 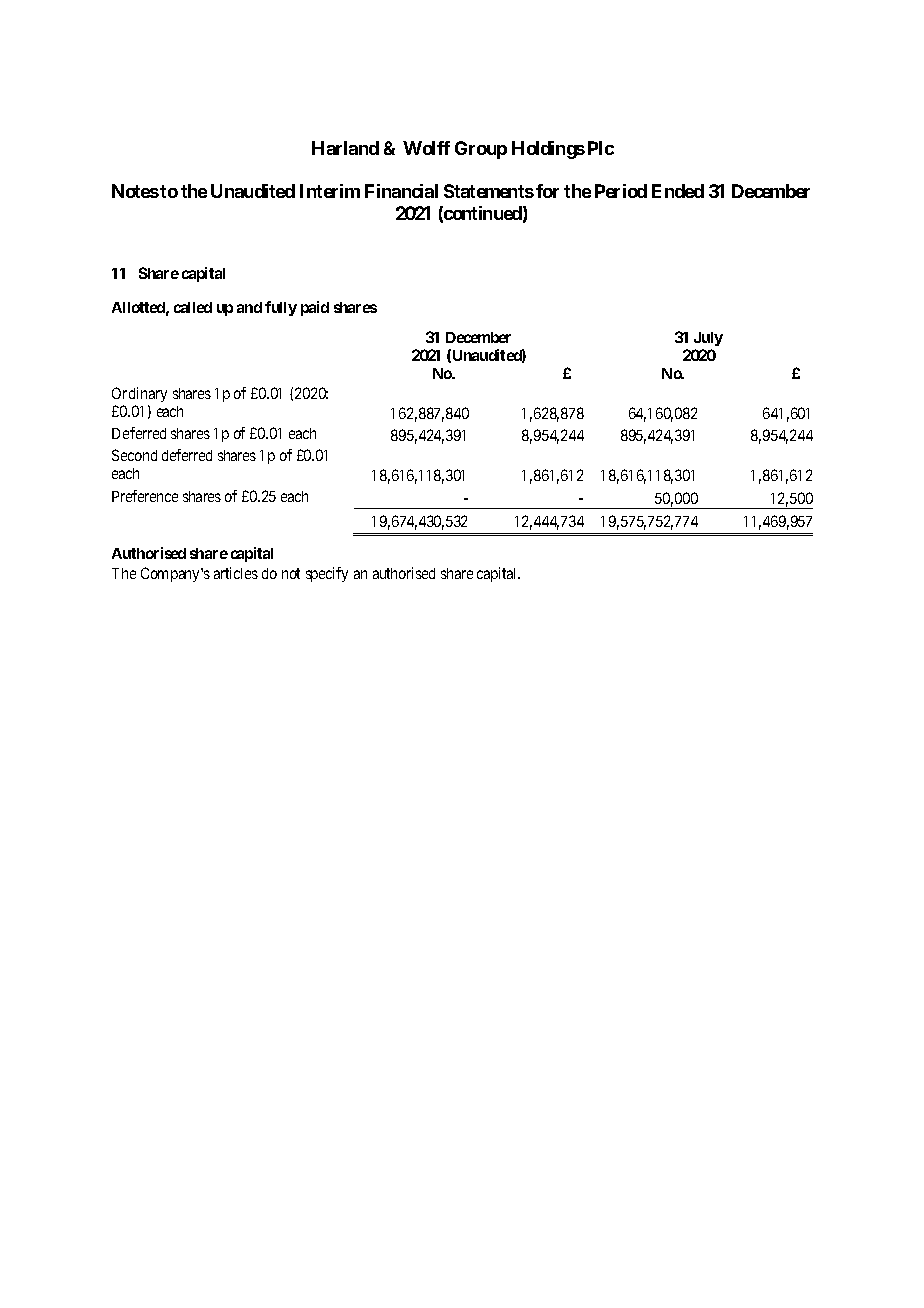 What do you see at coordinates (281, 308) in the screenshot?
I see `fully` at bounding box center [281, 308].
